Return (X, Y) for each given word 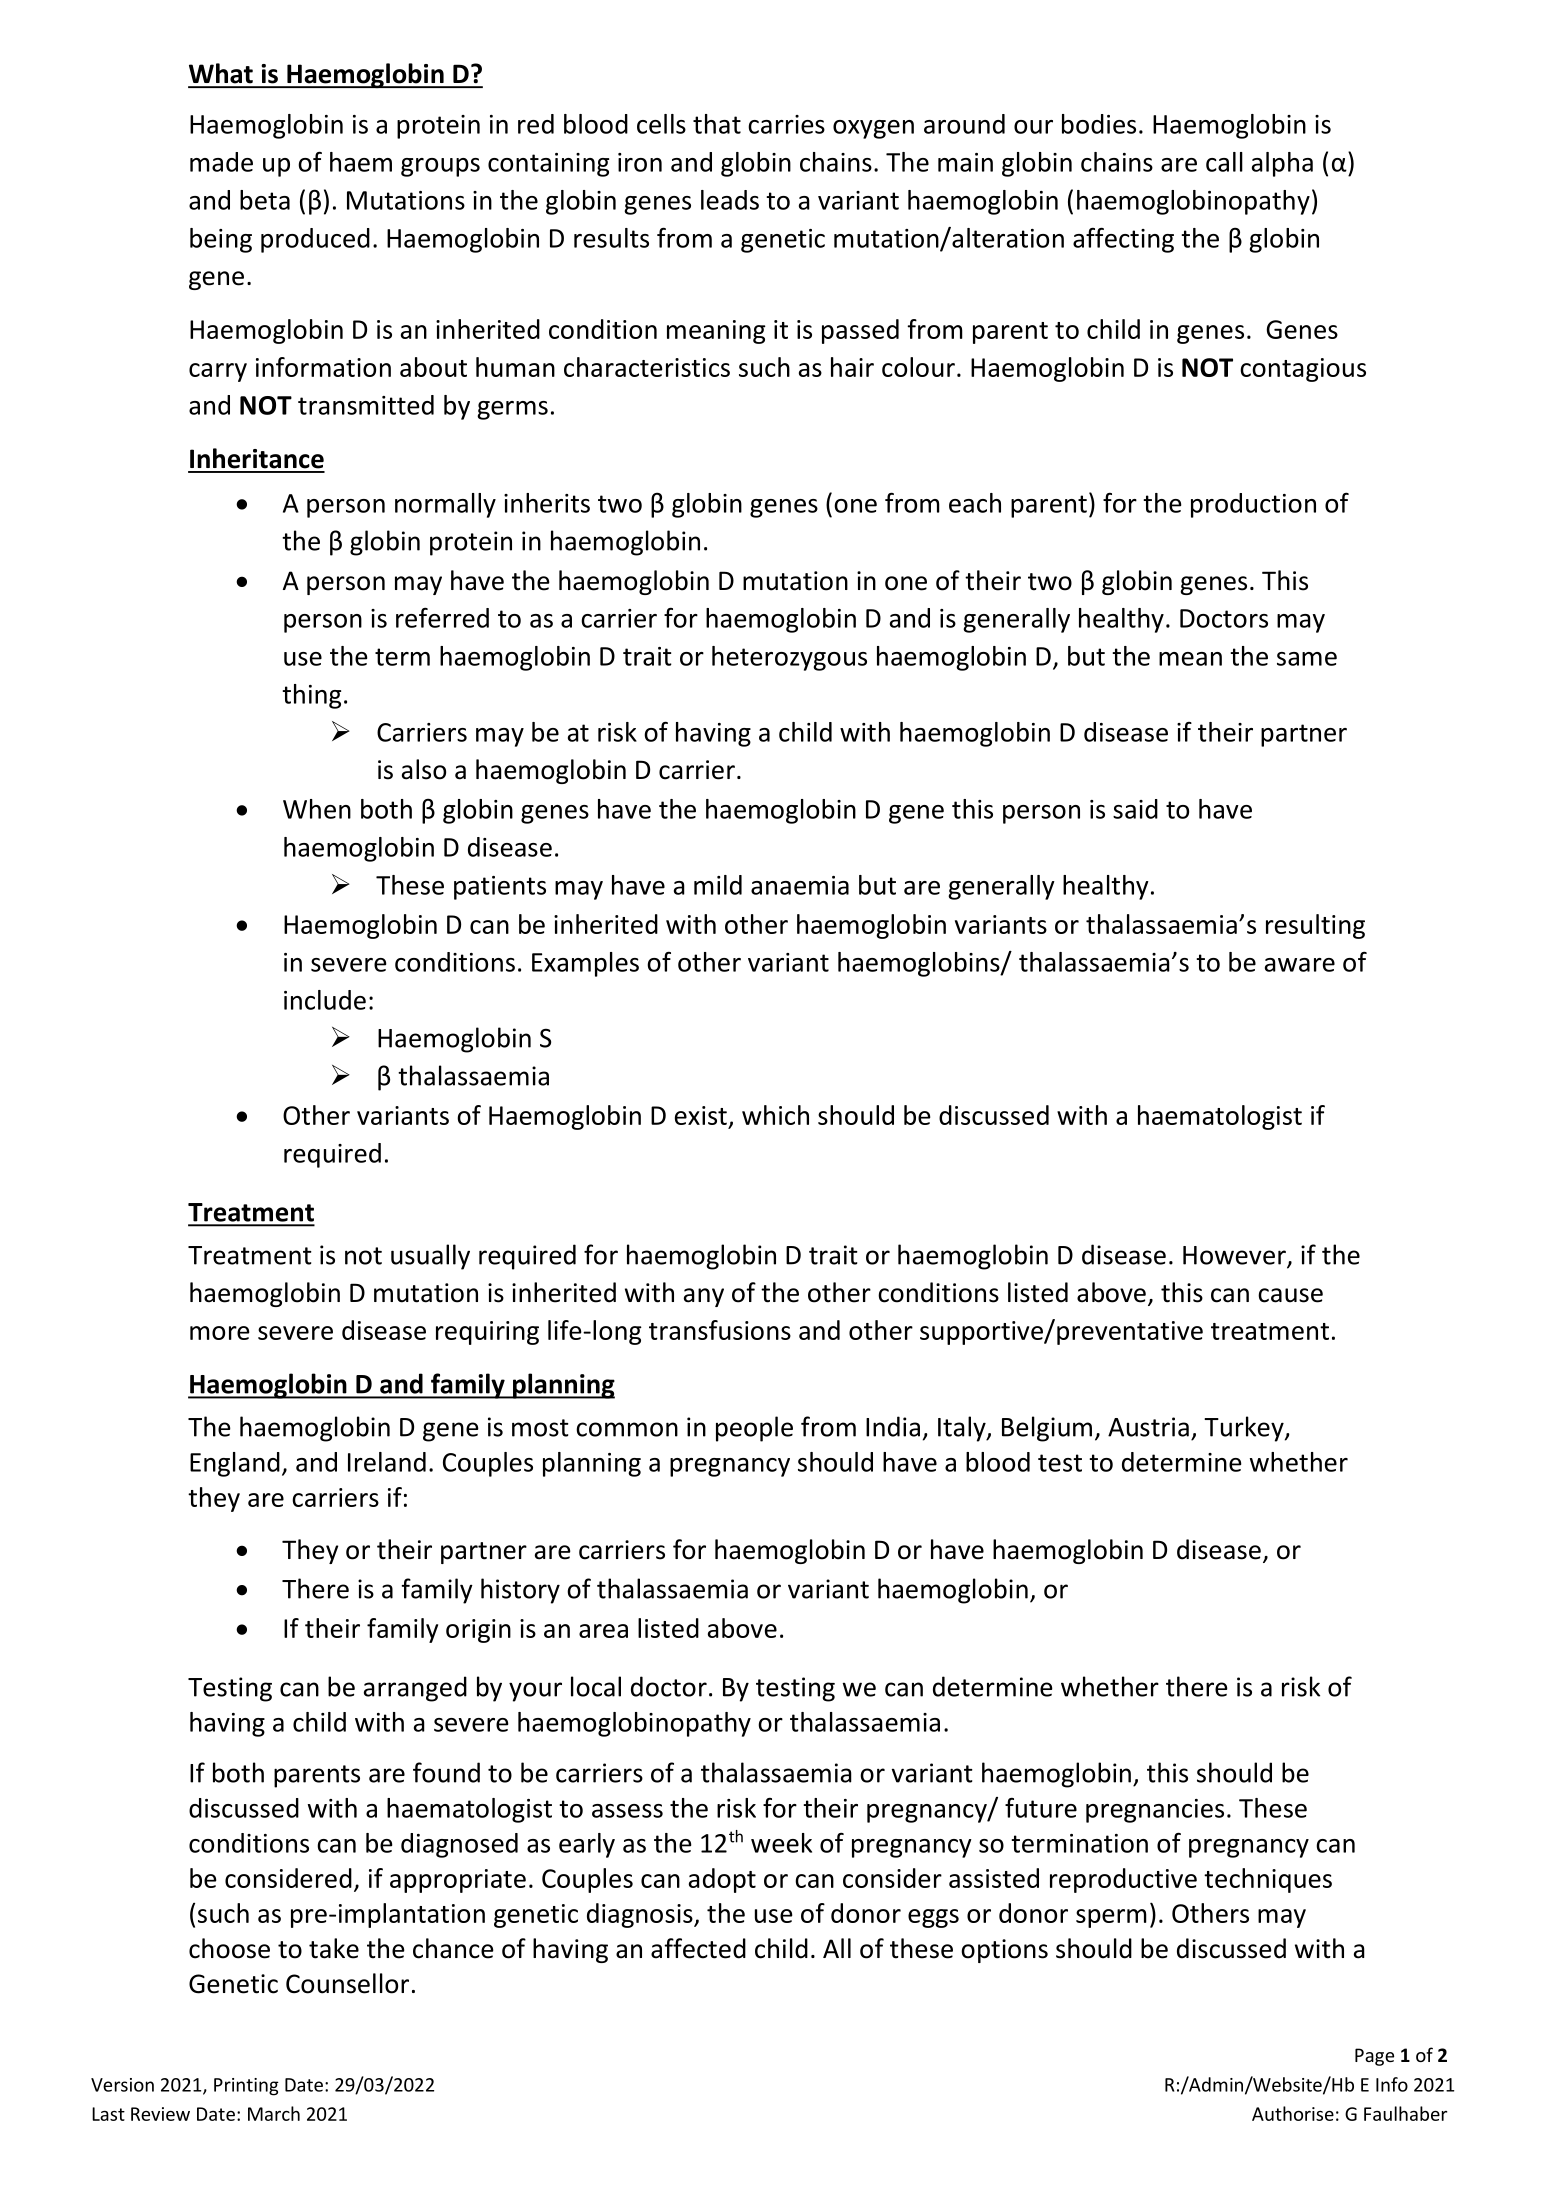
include (325, 1000)
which (775, 1115)
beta (265, 200)
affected (698, 1948)
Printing (246, 2087)
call (1224, 162)
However (1235, 1256)
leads (730, 200)
